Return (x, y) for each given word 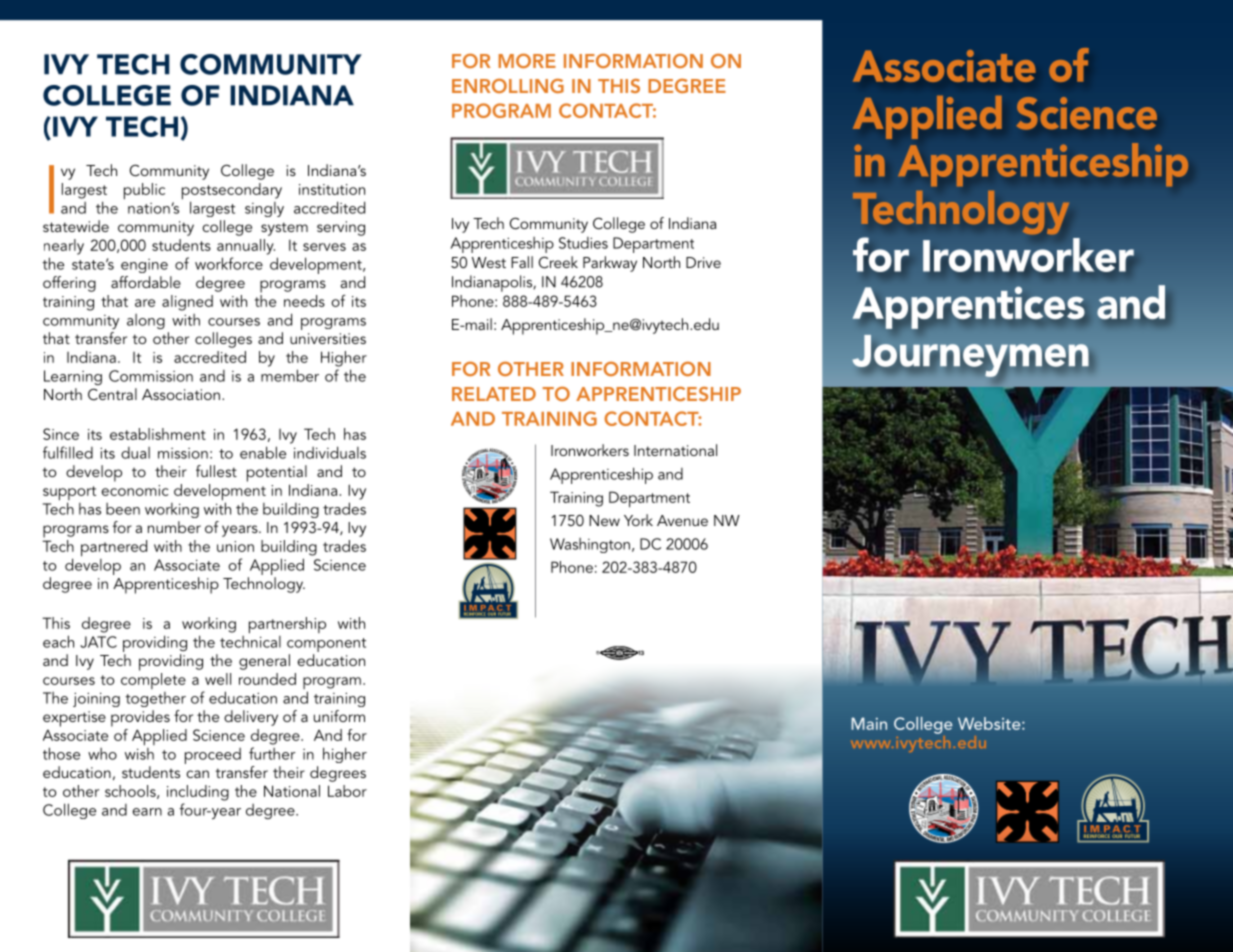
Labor (347, 791)
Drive (703, 262)
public (144, 191)
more (527, 61)
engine (144, 266)
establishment (158, 434)
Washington (590, 545)
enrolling (508, 86)
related (494, 394)
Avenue (682, 520)
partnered (114, 548)
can (197, 774)
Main (869, 723)
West (489, 262)
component (326, 645)
